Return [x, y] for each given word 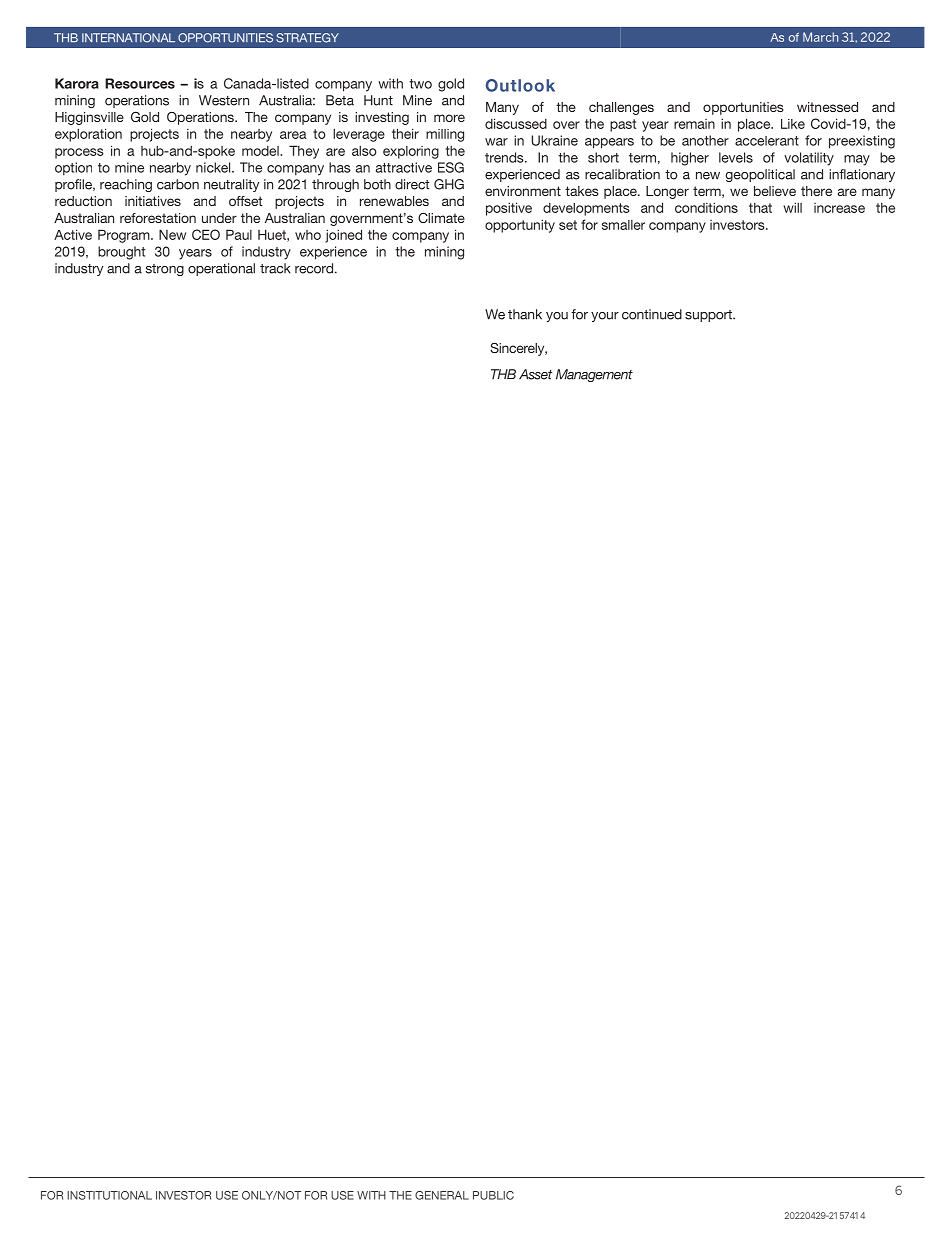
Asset [535, 374]
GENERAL [442, 1195]
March [820, 37]
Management [594, 375]
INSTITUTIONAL [109, 1195]
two [420, 84]
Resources [140, 83]
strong [165, 270]
